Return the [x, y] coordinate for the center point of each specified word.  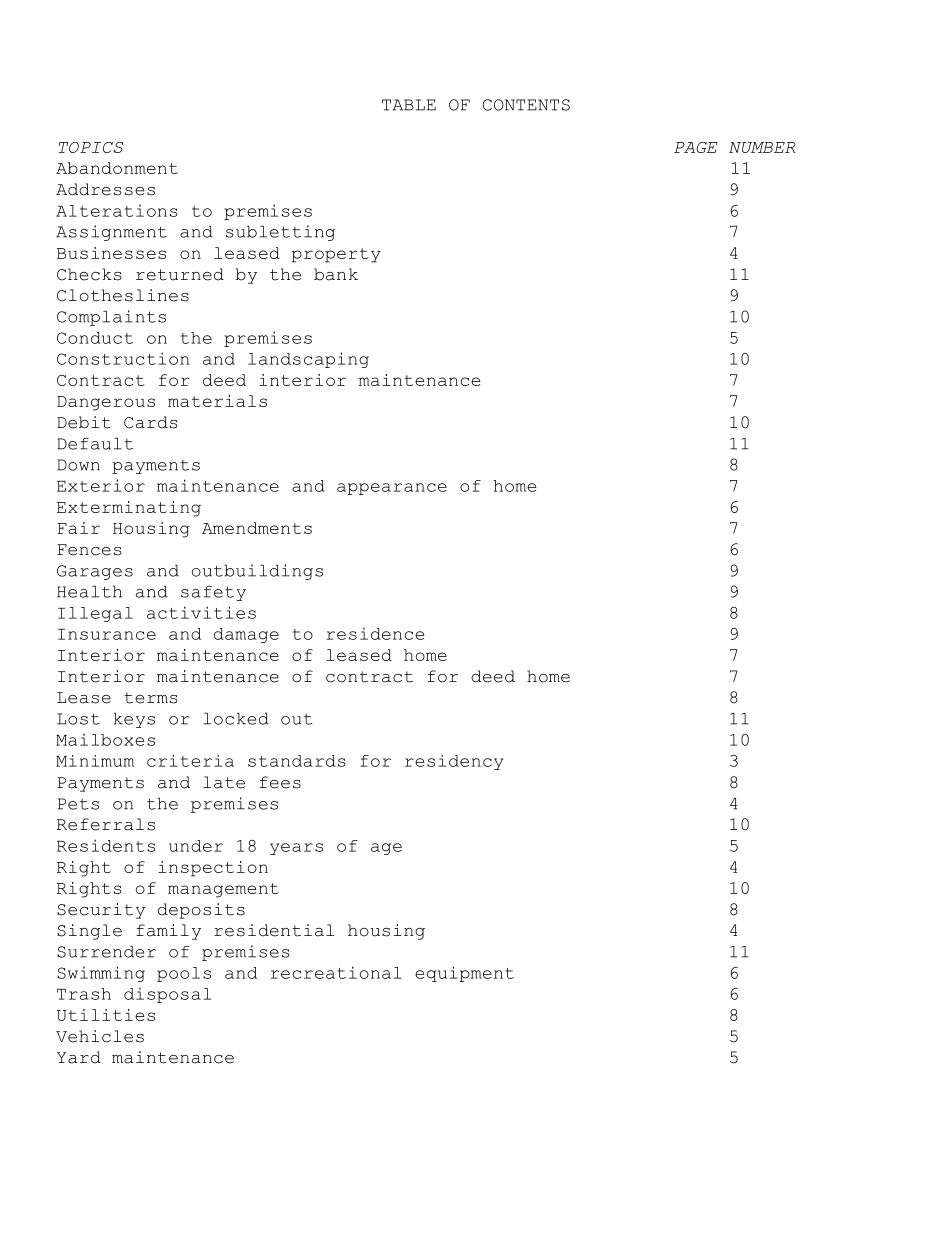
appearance [392, 489]
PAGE [696, 147]
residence [375, 633]
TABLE [409, 105]
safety [213, 593]
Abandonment [117, 168]
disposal [167, 995]
